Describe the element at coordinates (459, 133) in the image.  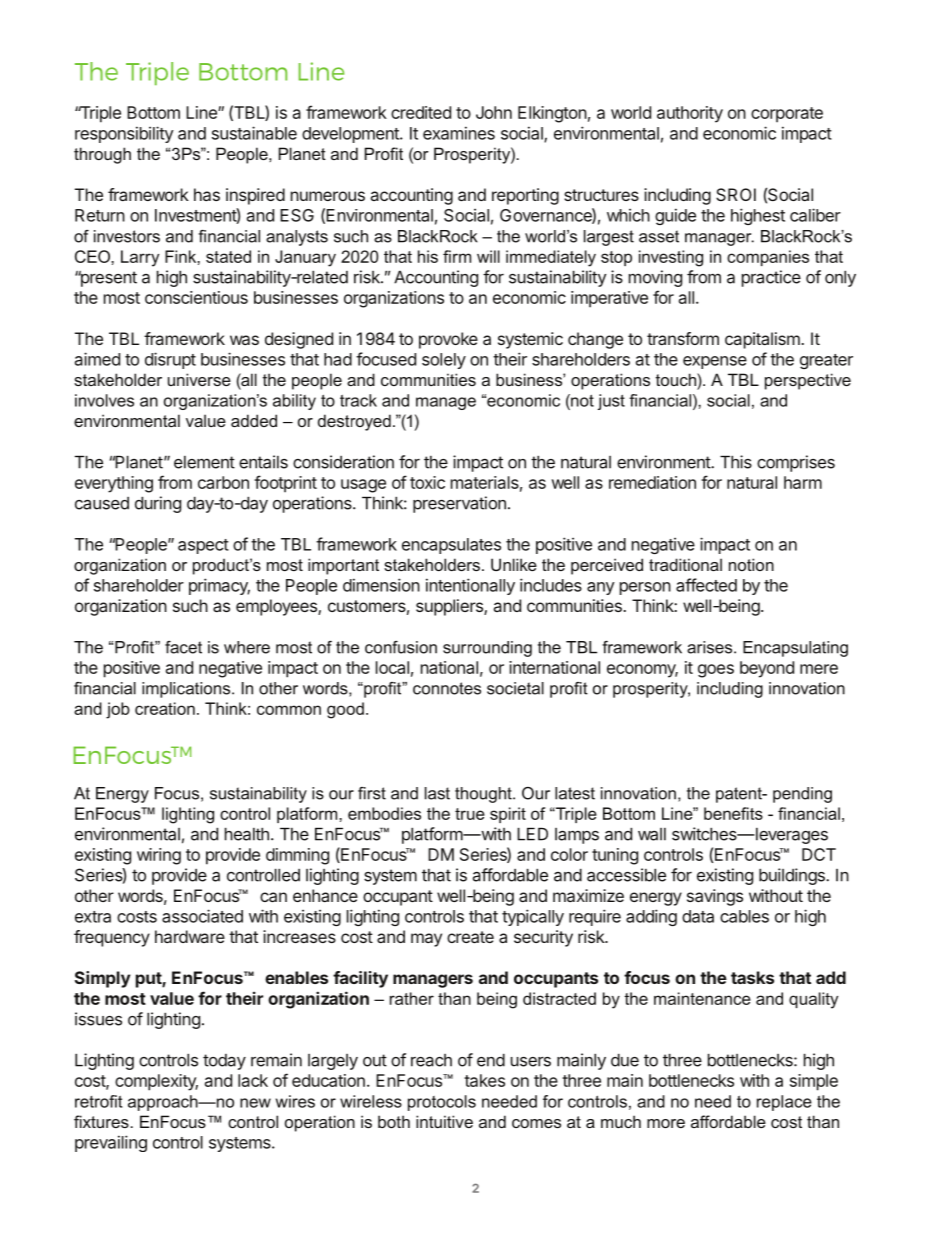
I see `examines` at that location.
